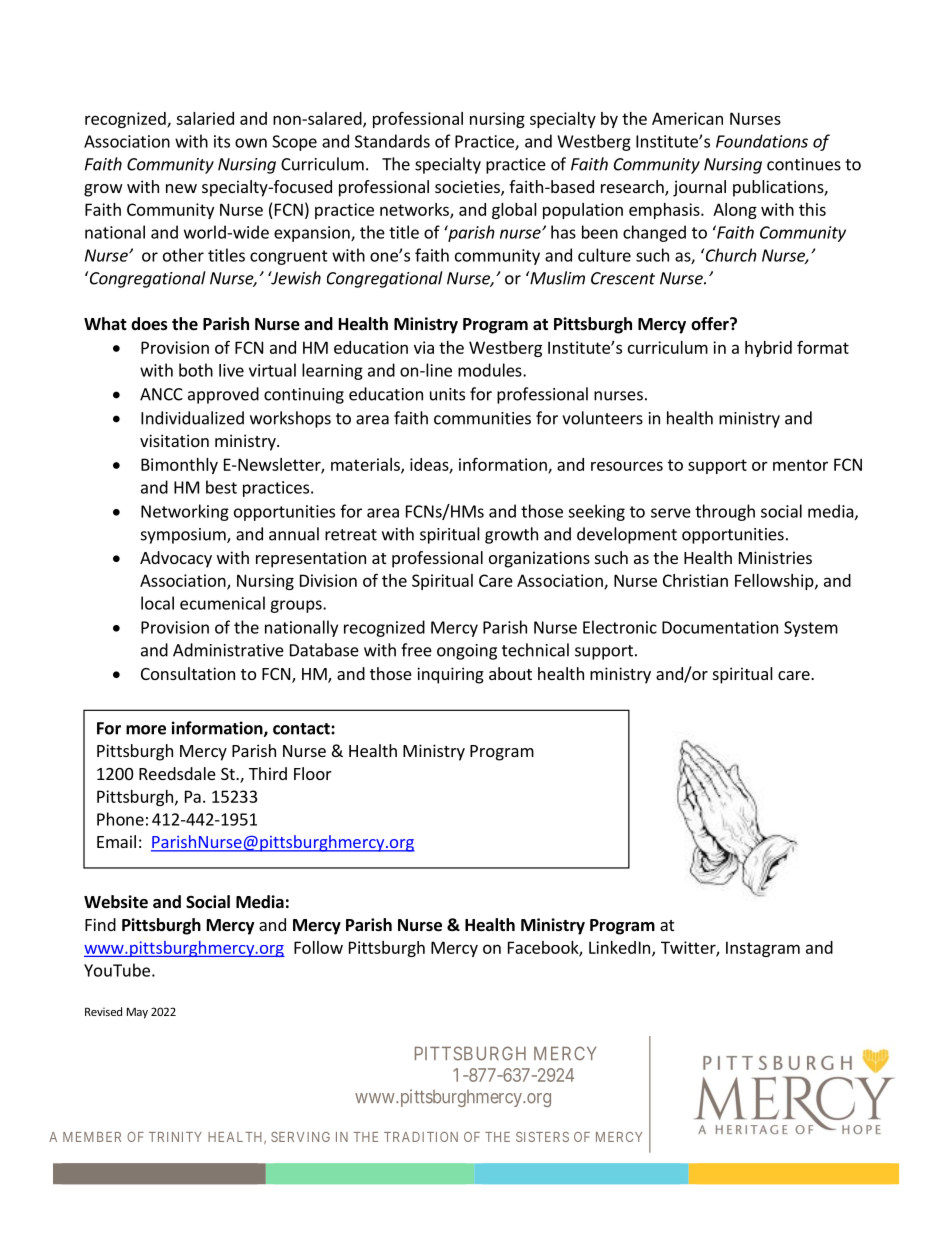  What do you see at coordinates (763, 949) in the screenshot?
I see `Instagram` at bounding box center [763, 949].
